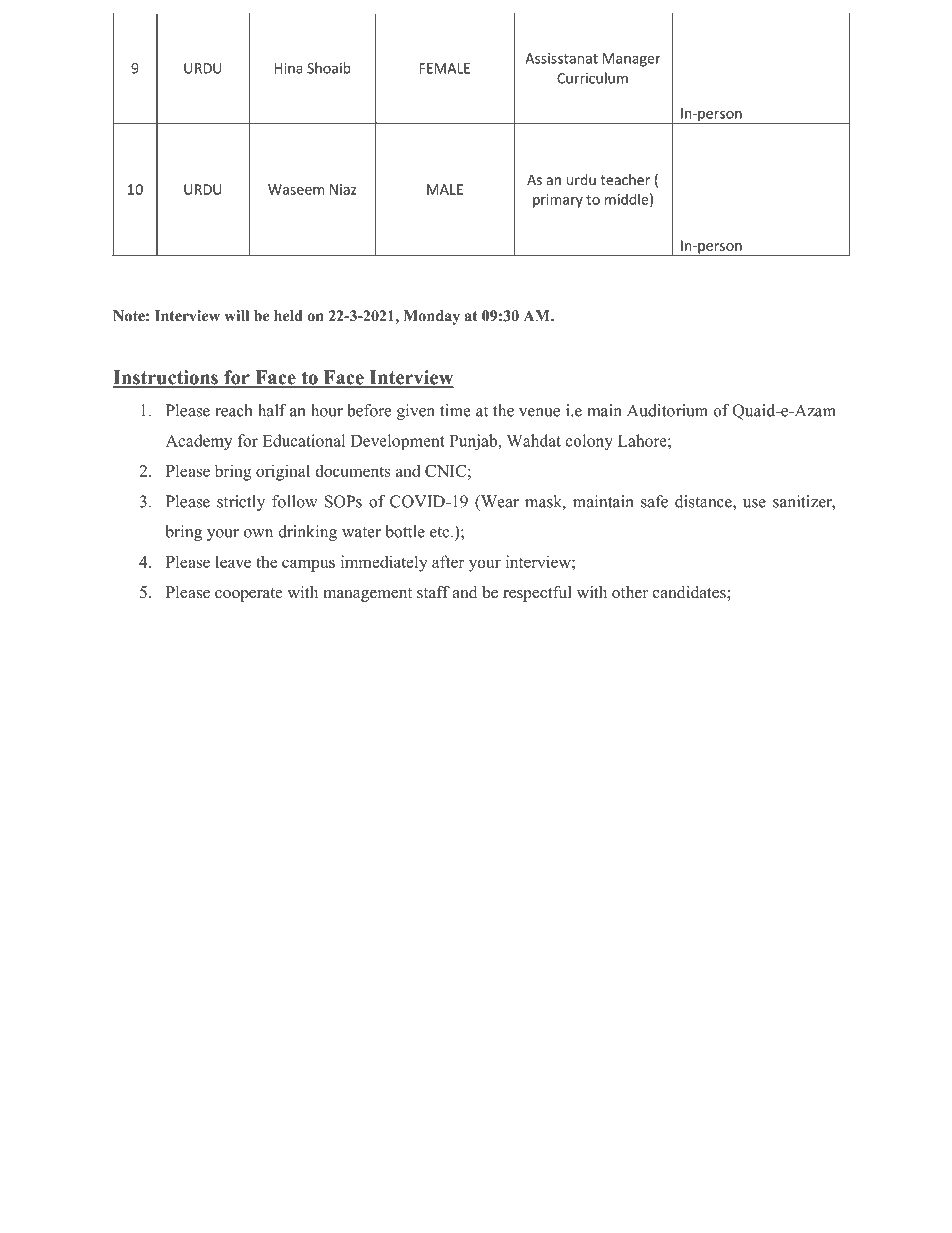 The width and height of the screenshot is (952, 1233). What do you see at coordinates (289, 68) in the screenshot?
I see `Hina` at bounding box center [289, 68].
